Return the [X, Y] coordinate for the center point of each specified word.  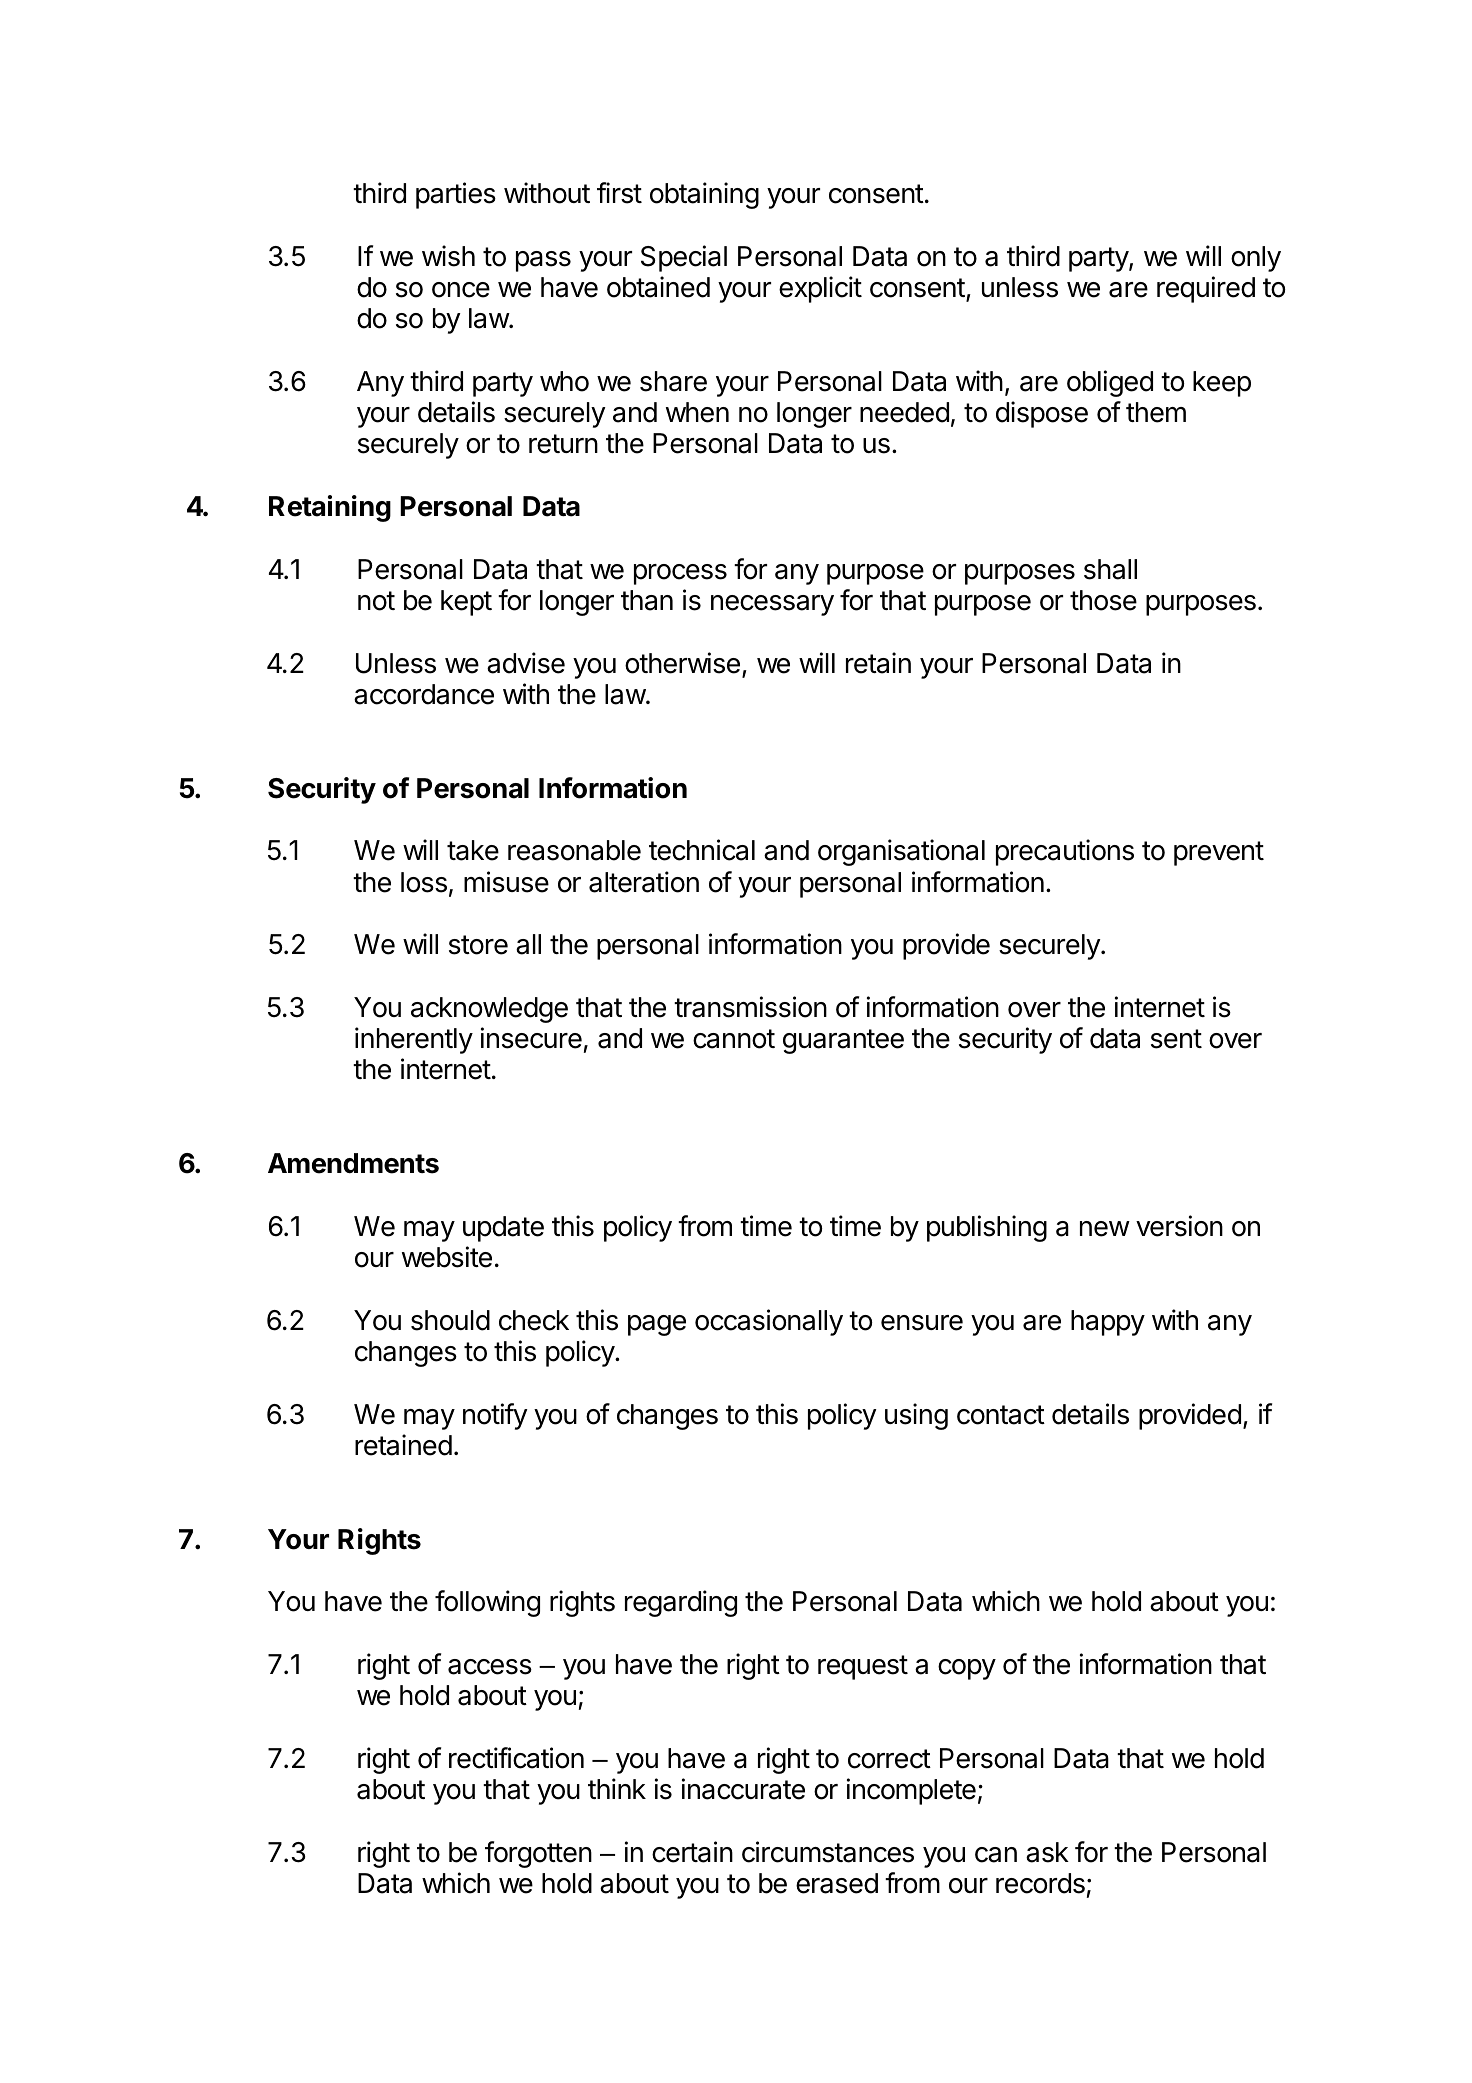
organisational [901, 852]
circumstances [828, 1852]
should [450, 1320]
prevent [1219, 853]
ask [1047, 1852]
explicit [820, 289]
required [1206, 289]
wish [448, 256]
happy [1108, 1323]
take [473, 850]
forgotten [538, 1854]
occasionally [769, 1322]
